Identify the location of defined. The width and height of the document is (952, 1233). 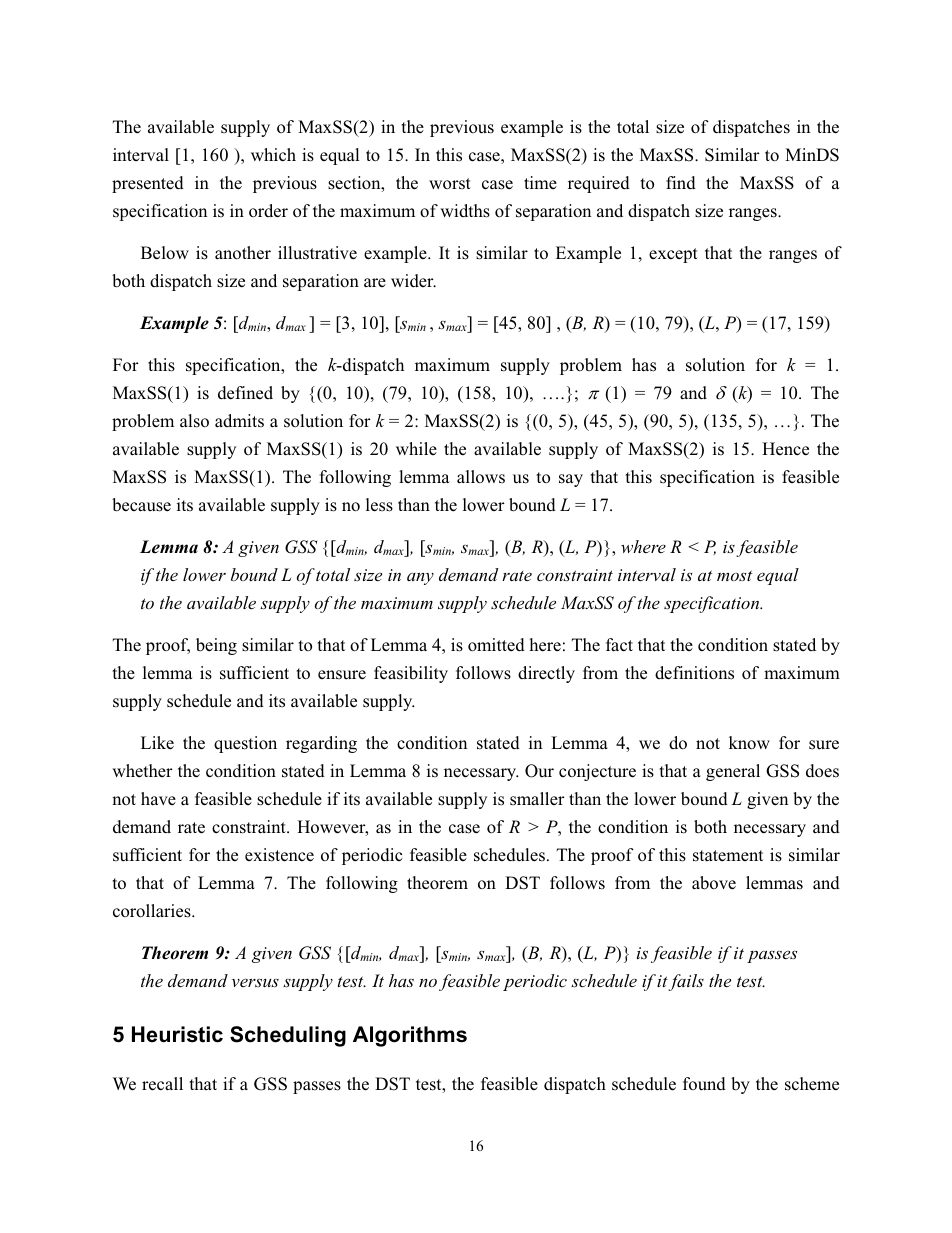
(245, 393).
